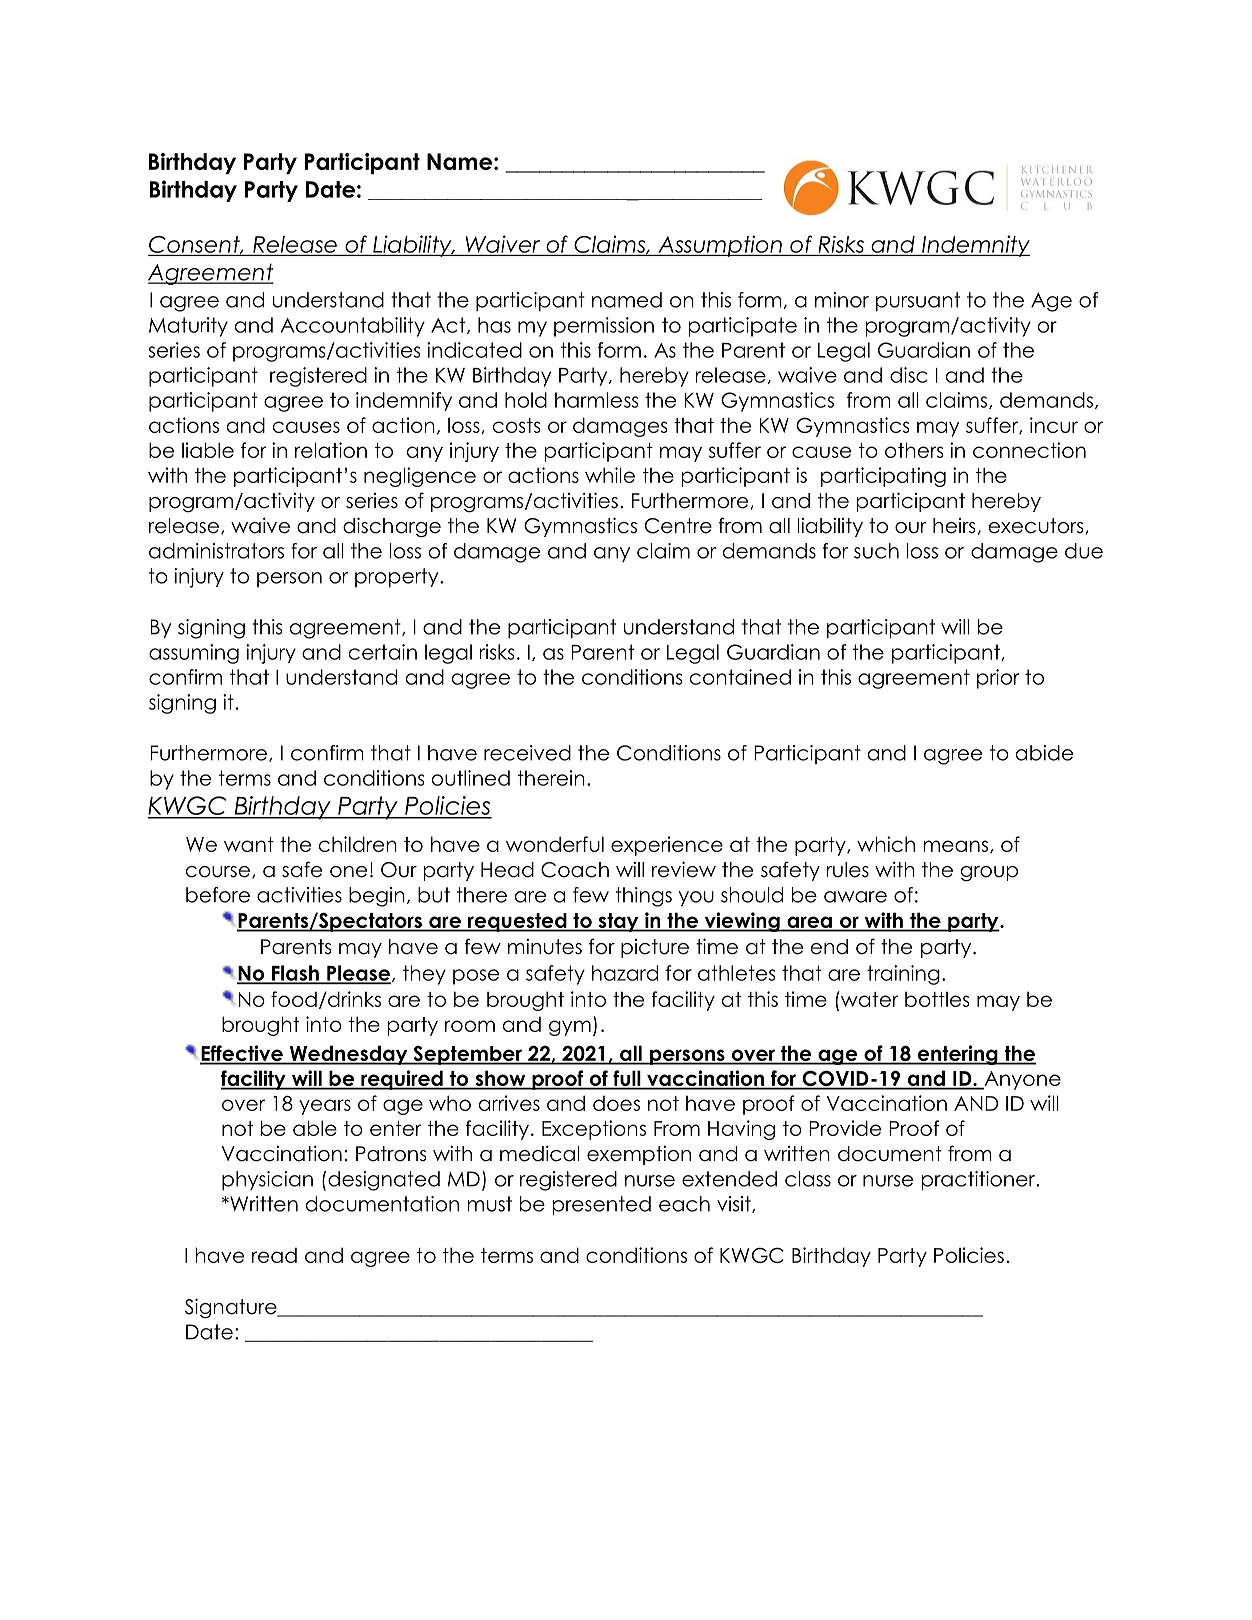  What do you see at coordinates (998, 679) in the screenshot?
I see `prior` at bounding box center [998, 679].
